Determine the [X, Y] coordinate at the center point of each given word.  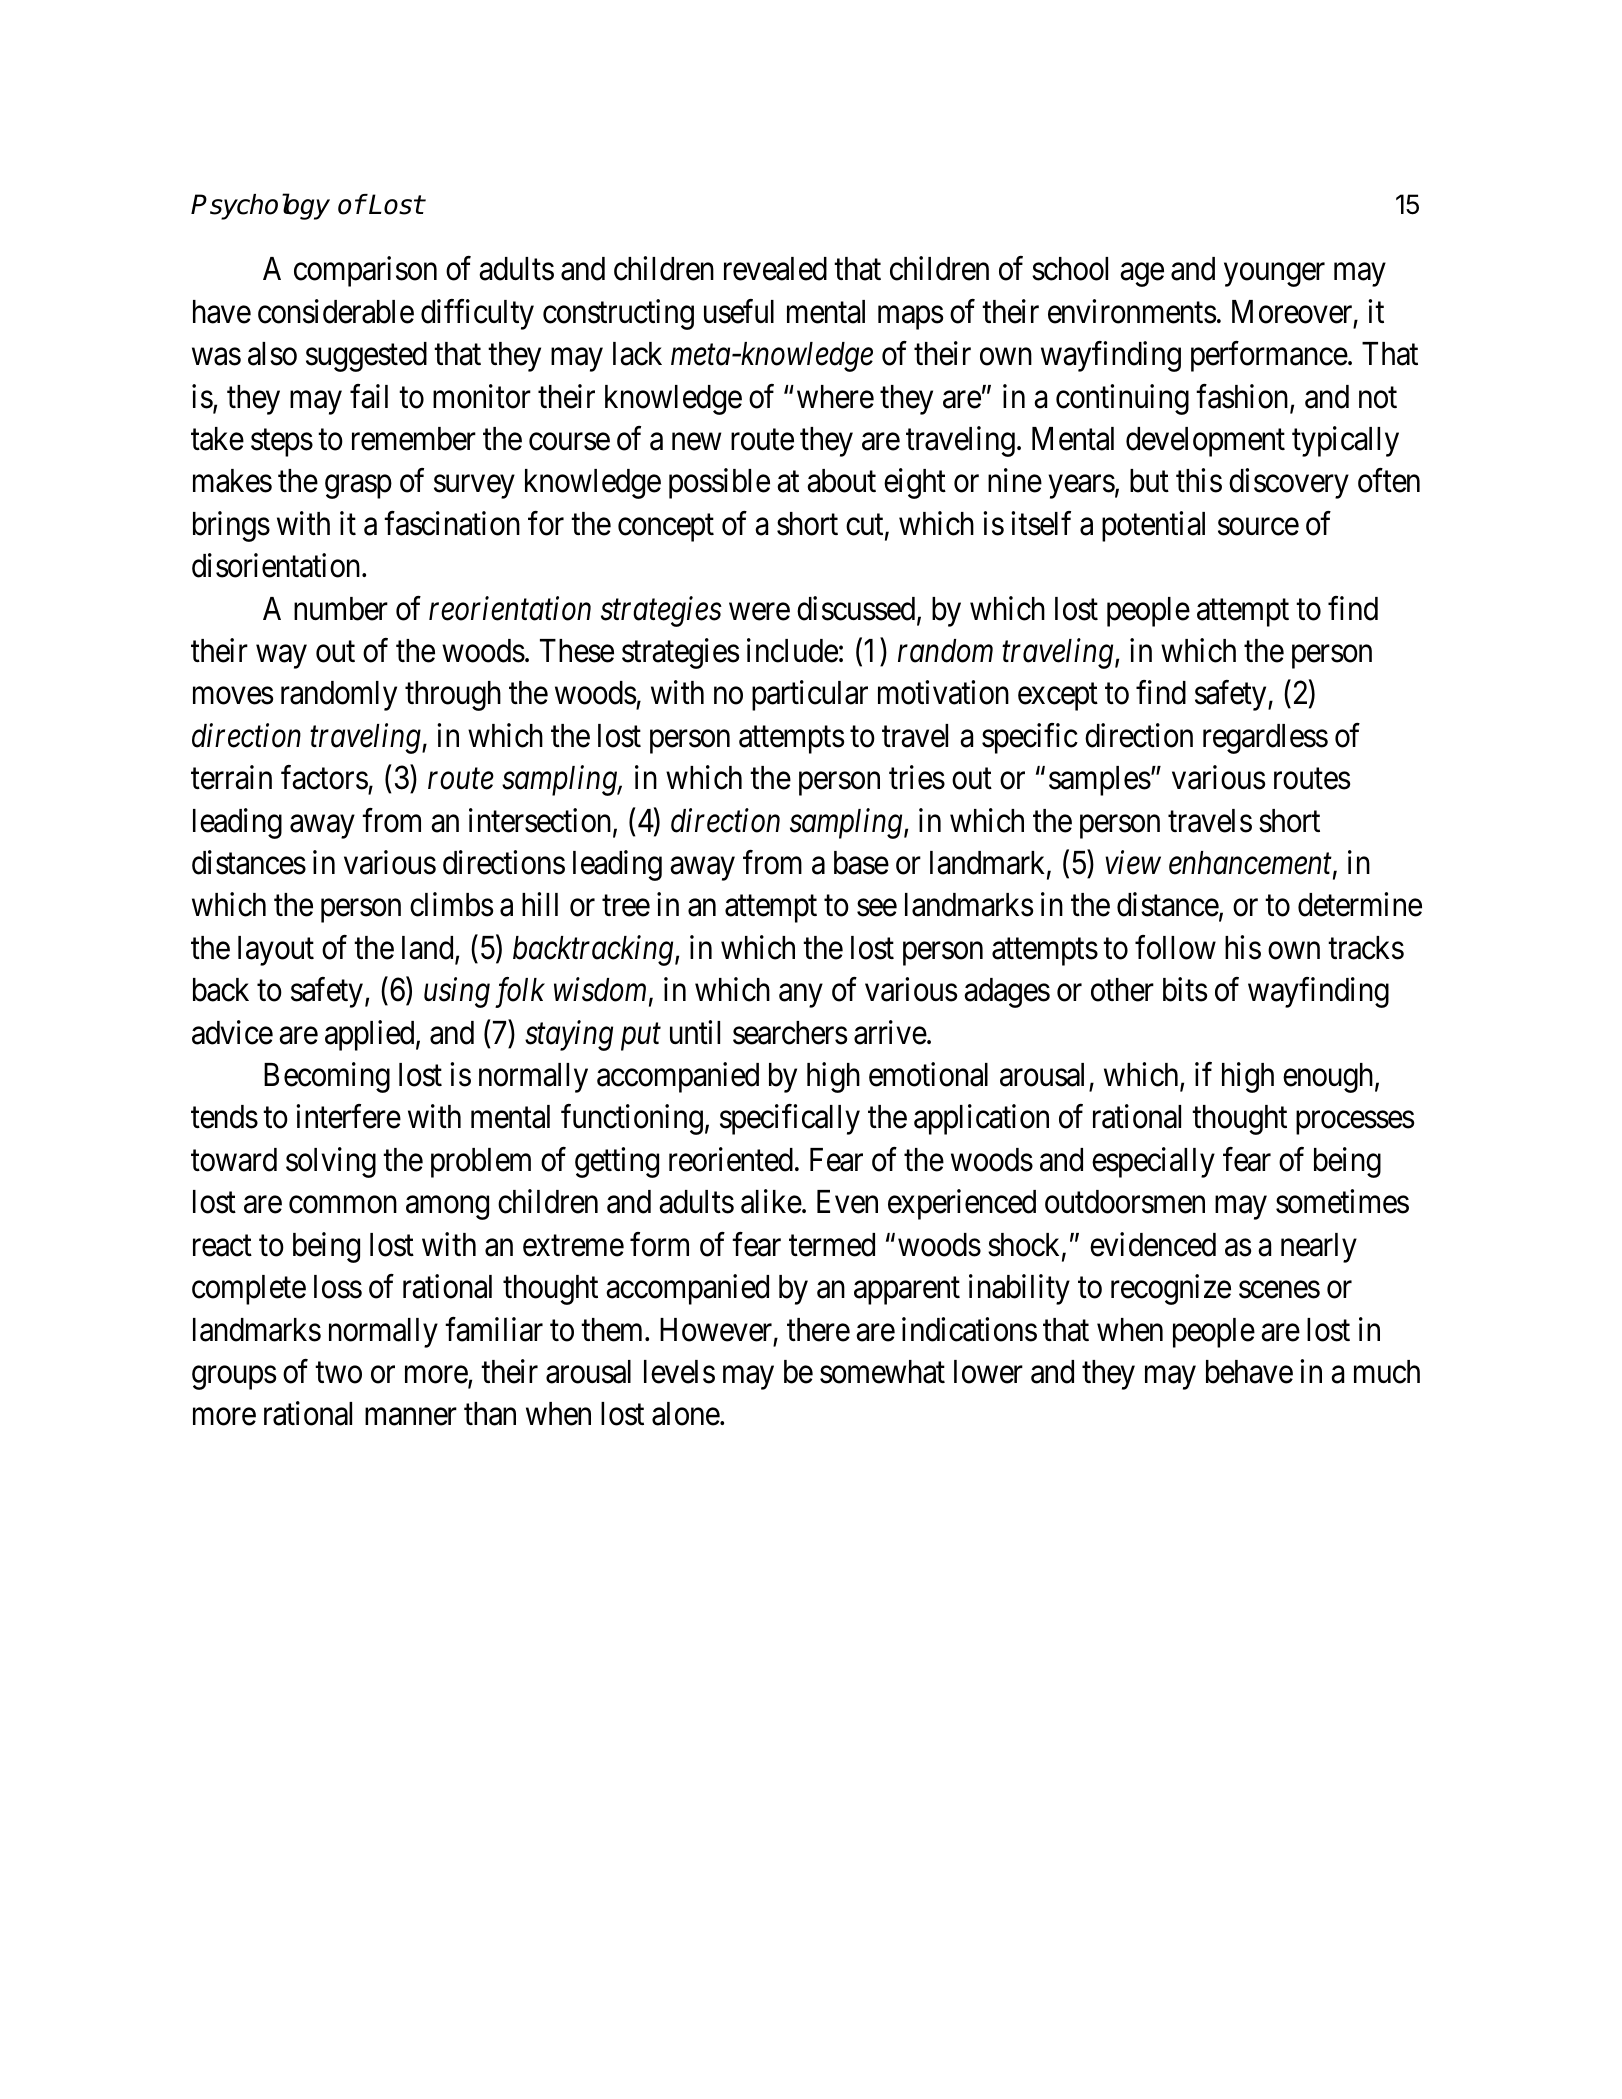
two [338, 1373]
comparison [365, 272]
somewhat [882, 1372]
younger [1274, 275]
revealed [775, 269]
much [1387, 1372]
